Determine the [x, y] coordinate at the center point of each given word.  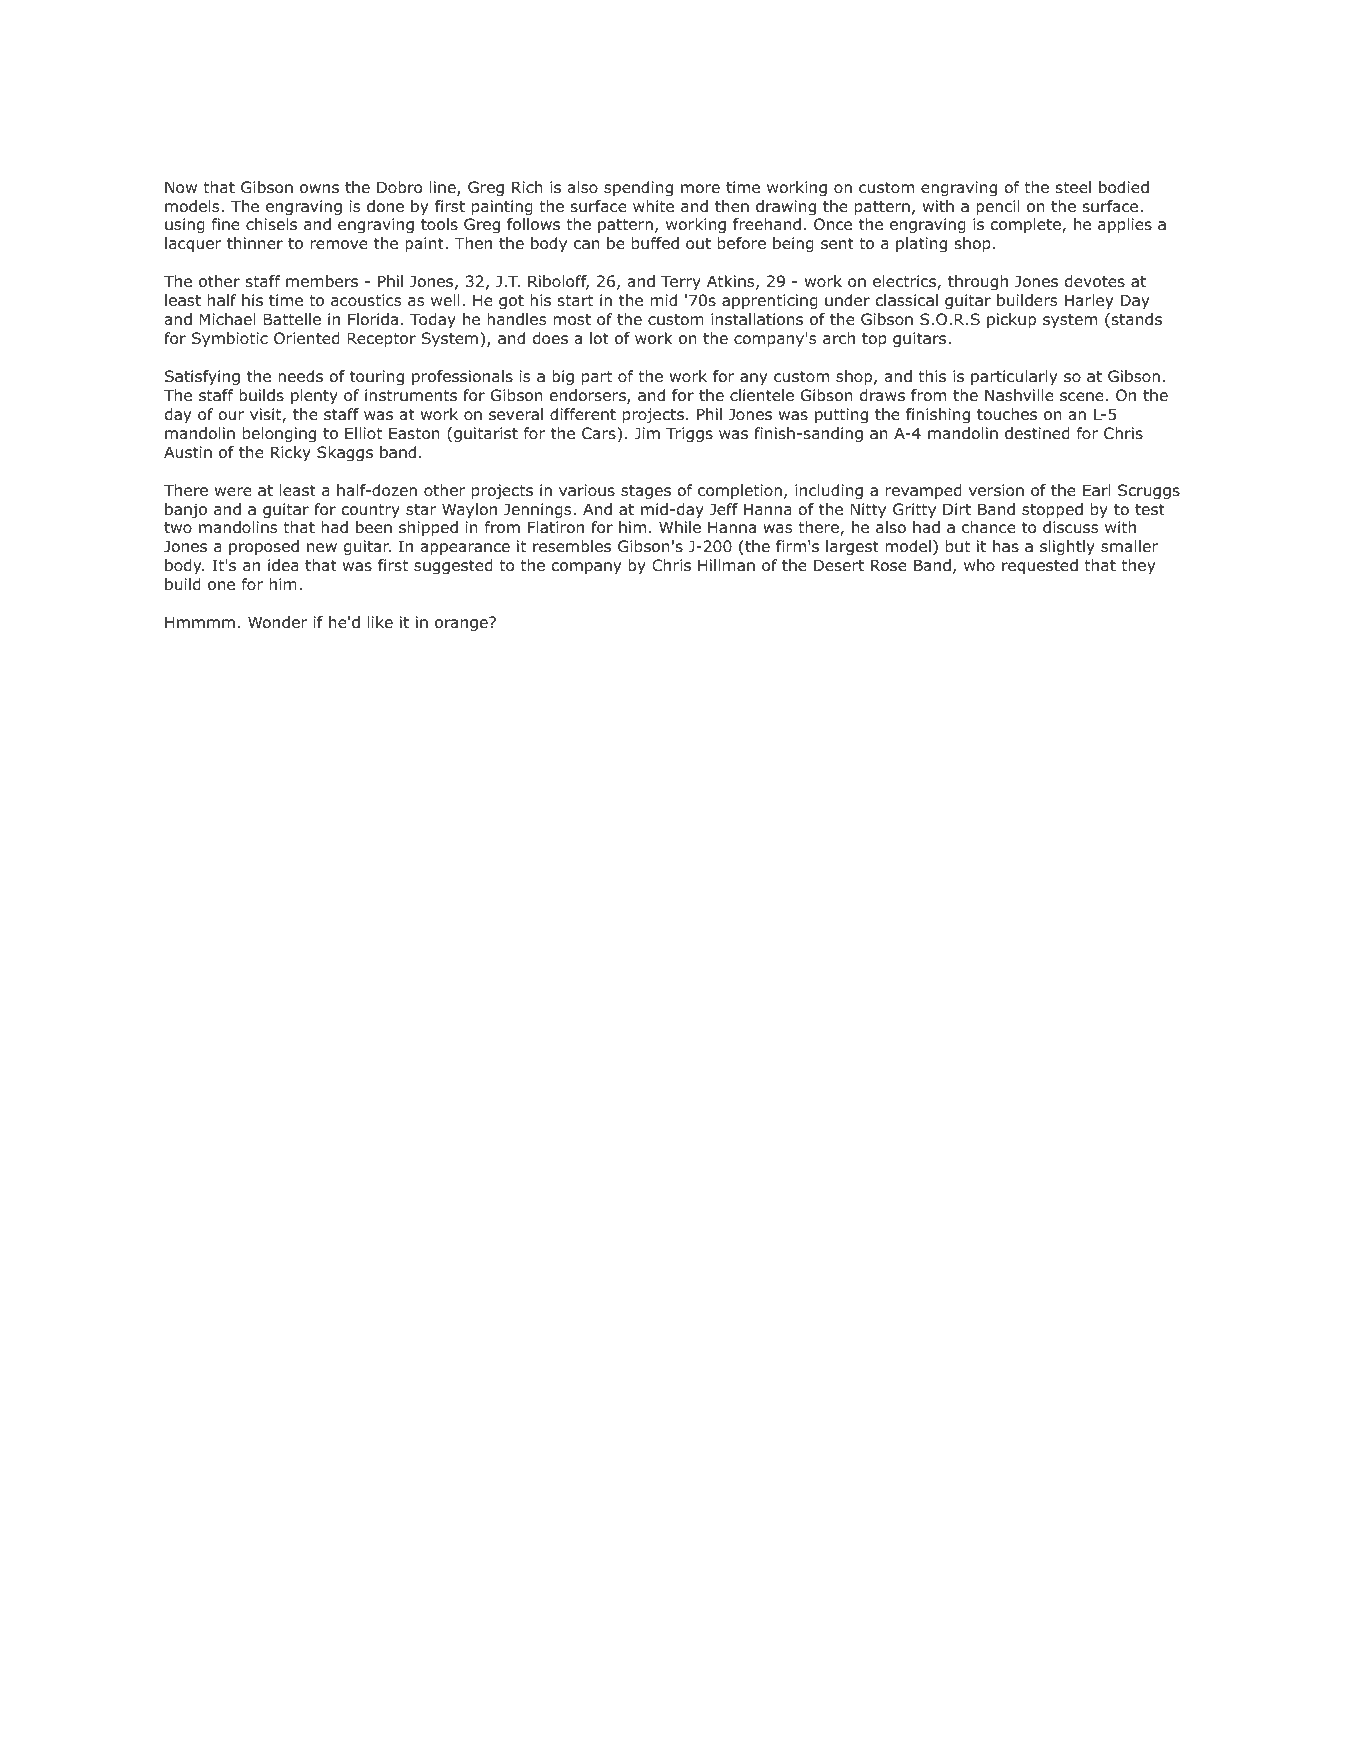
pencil [998, 207]
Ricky [291, 453]
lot [599, 338]
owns [319, 189]
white [653, 206]
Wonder [278, 622]
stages [646, 492]
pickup [1011, 320]
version [996, 490]
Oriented [307, 338]
